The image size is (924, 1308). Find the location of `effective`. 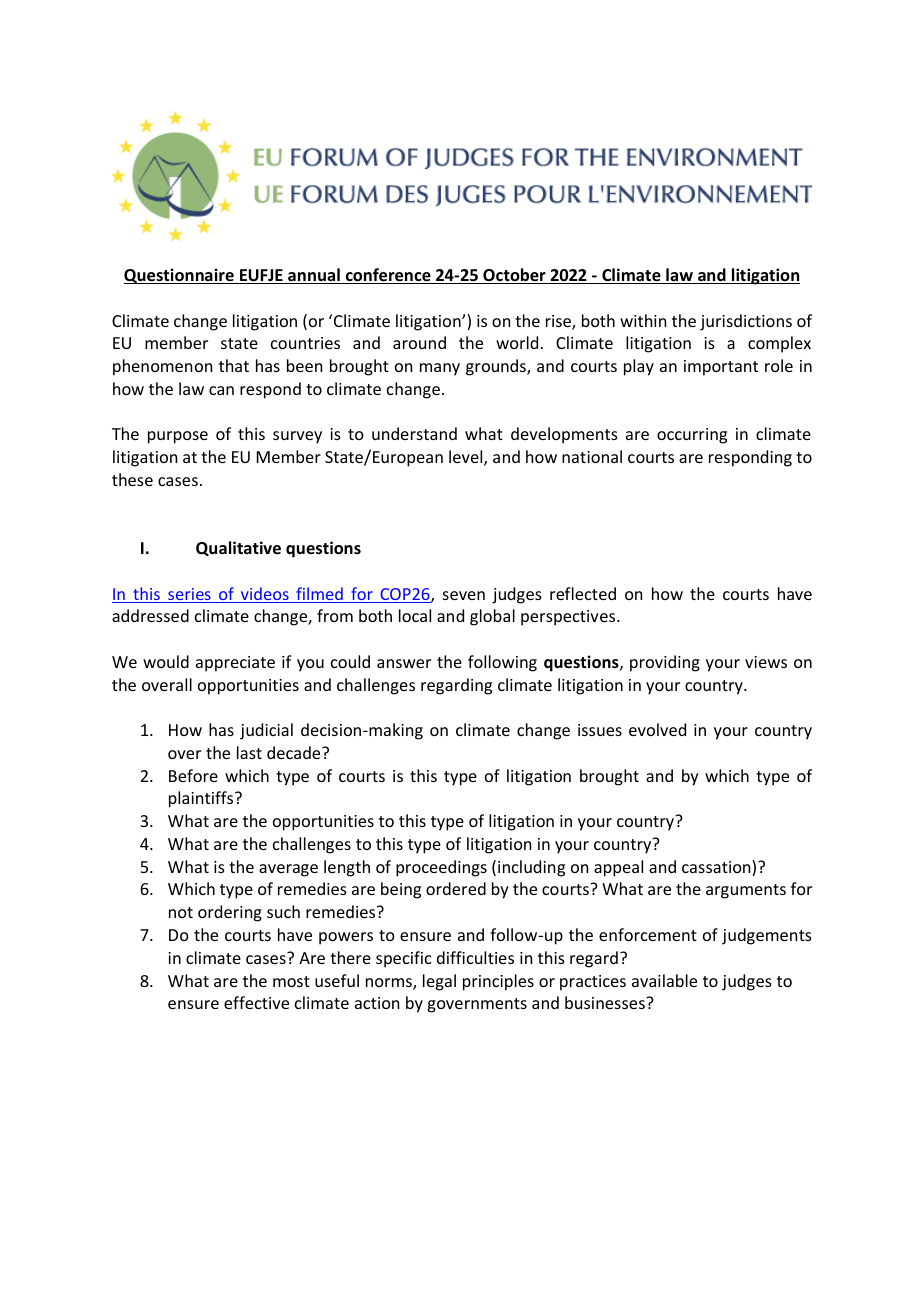

effective is located at coordinates (256, 1002).
